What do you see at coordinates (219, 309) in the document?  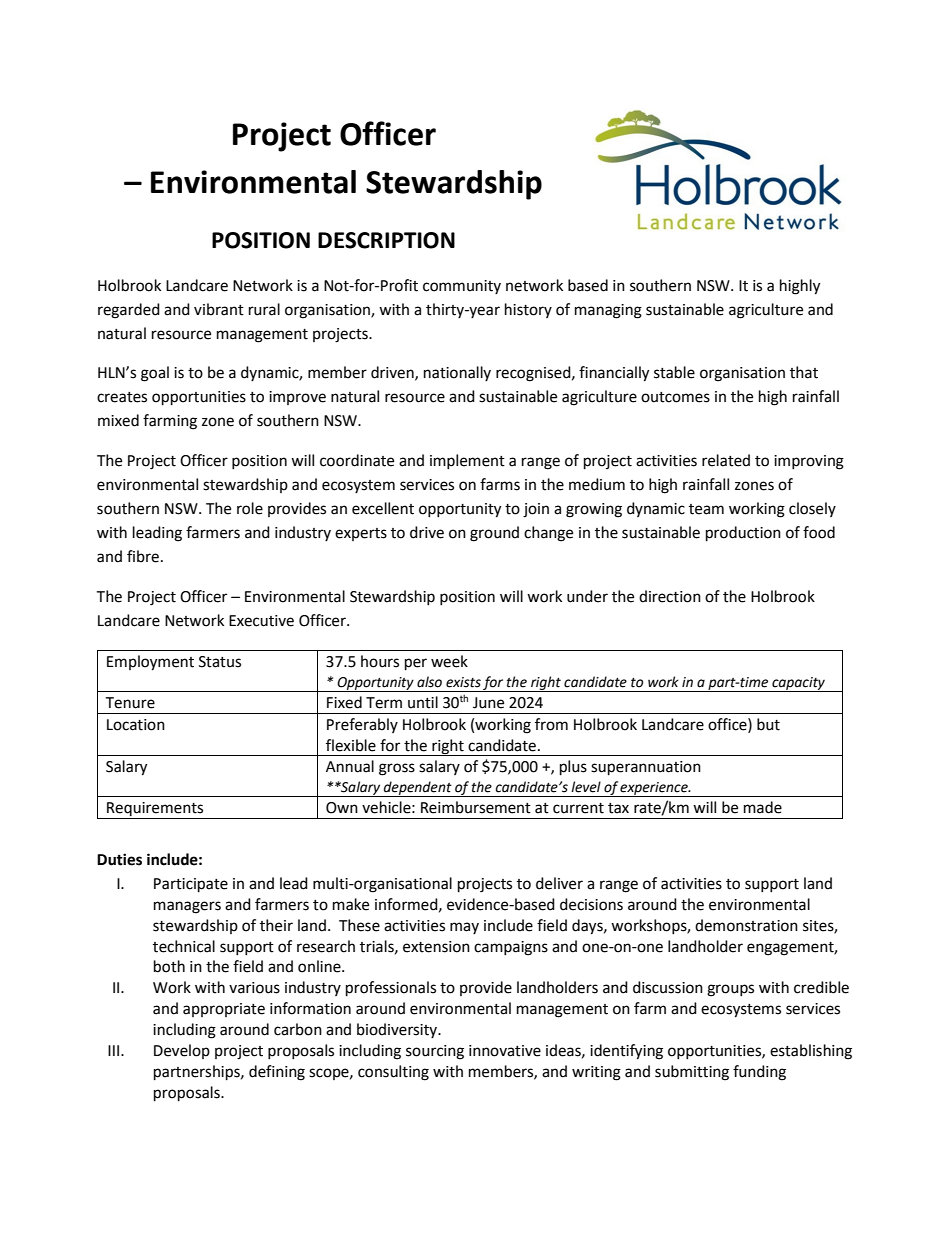 I see `vibrant` at bounding box center [219, 309].
